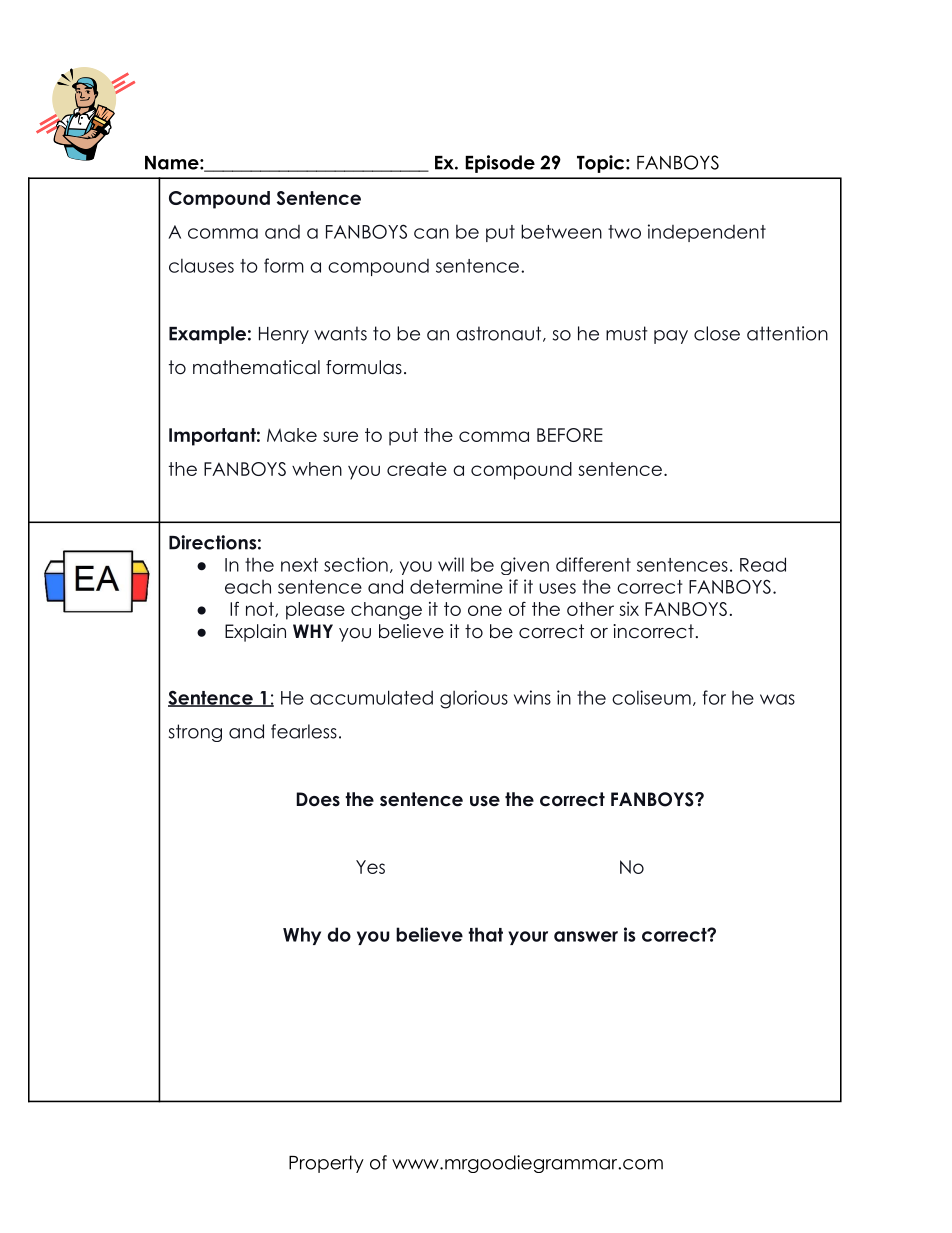 The image size is (952, 1233). What do you see at coordinates (586, 936) in the document?
I see `answer` at bounding box center [586, 936].
